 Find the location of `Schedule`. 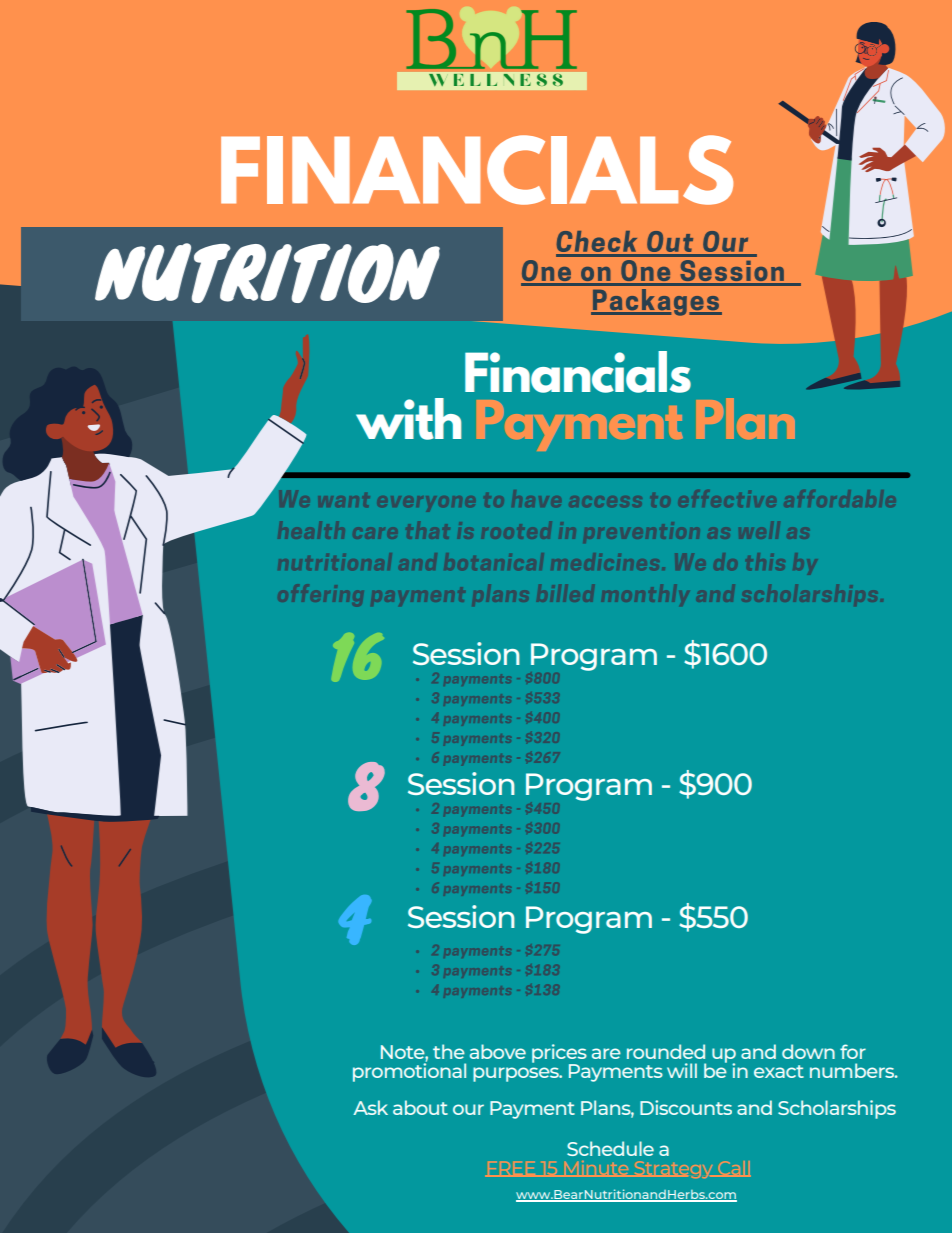

Schedule is located at coordinates (610, 1148).
